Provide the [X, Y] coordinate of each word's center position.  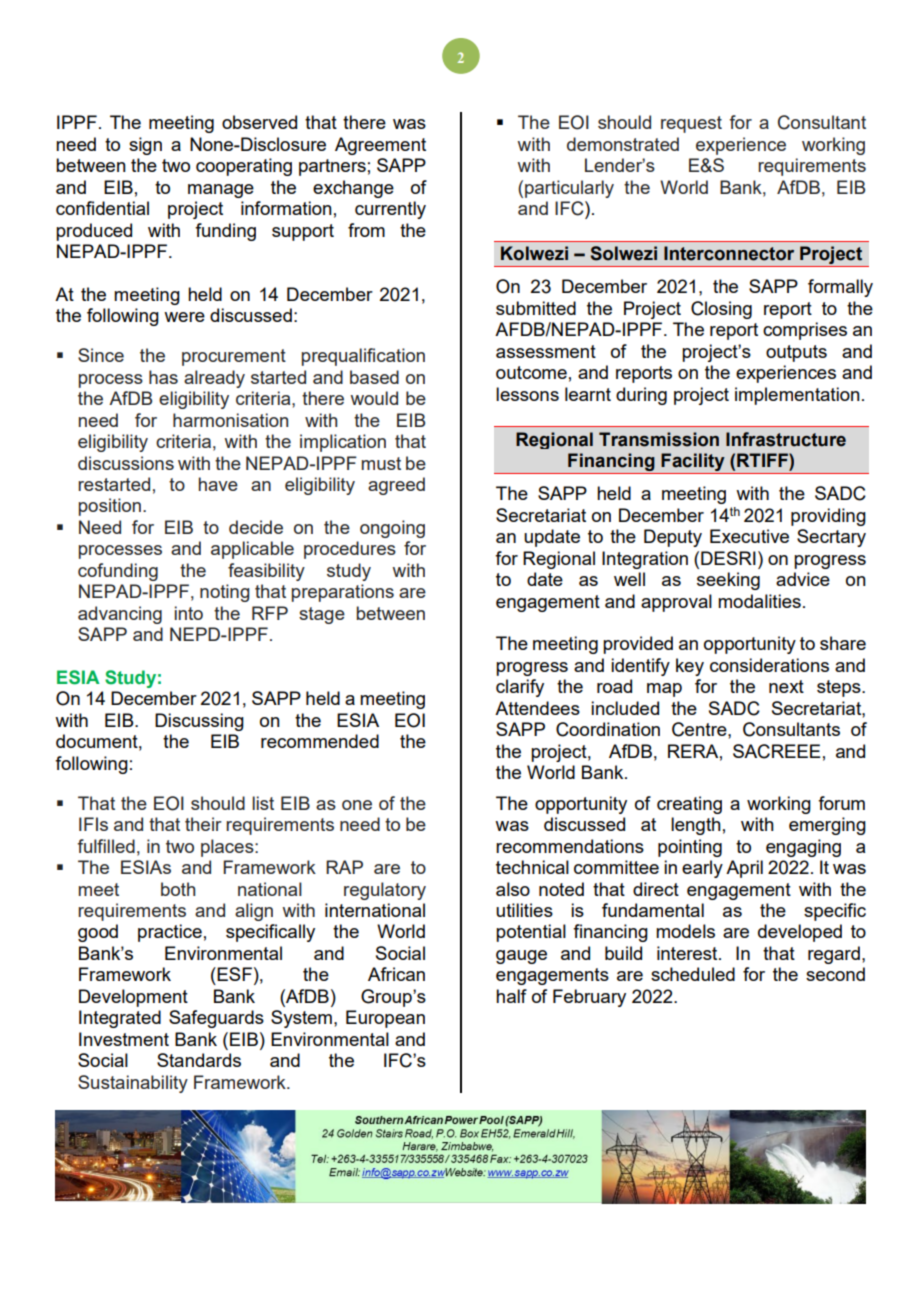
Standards [199, 1060]
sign [145, 146]
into [189, 613]
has [163, 377]
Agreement [380, 146]
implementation [797, 396]
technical [532, 867]
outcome [531, 372]
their [203, 824]
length [696, 826]
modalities [759, 601]
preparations [343, 593]
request [691, 124]
